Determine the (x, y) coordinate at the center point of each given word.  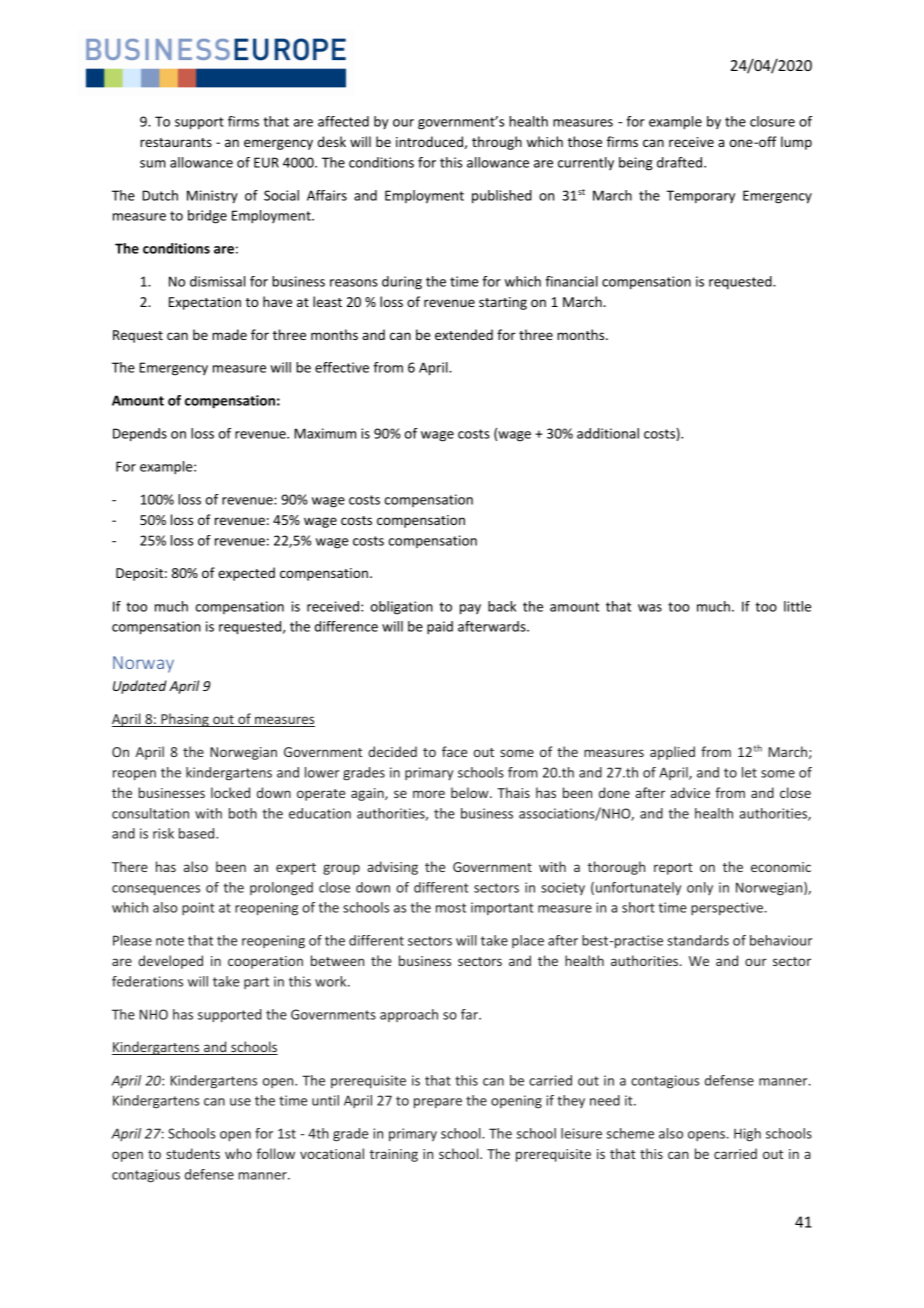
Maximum (325, 433)
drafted (681, 162)
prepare (438, 1103)
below (471, 792)
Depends (140, 435)
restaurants (176, 142)
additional (608, 433)
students (193, 1153)
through (497, 143)
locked (230, 792)
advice (690, 792)
